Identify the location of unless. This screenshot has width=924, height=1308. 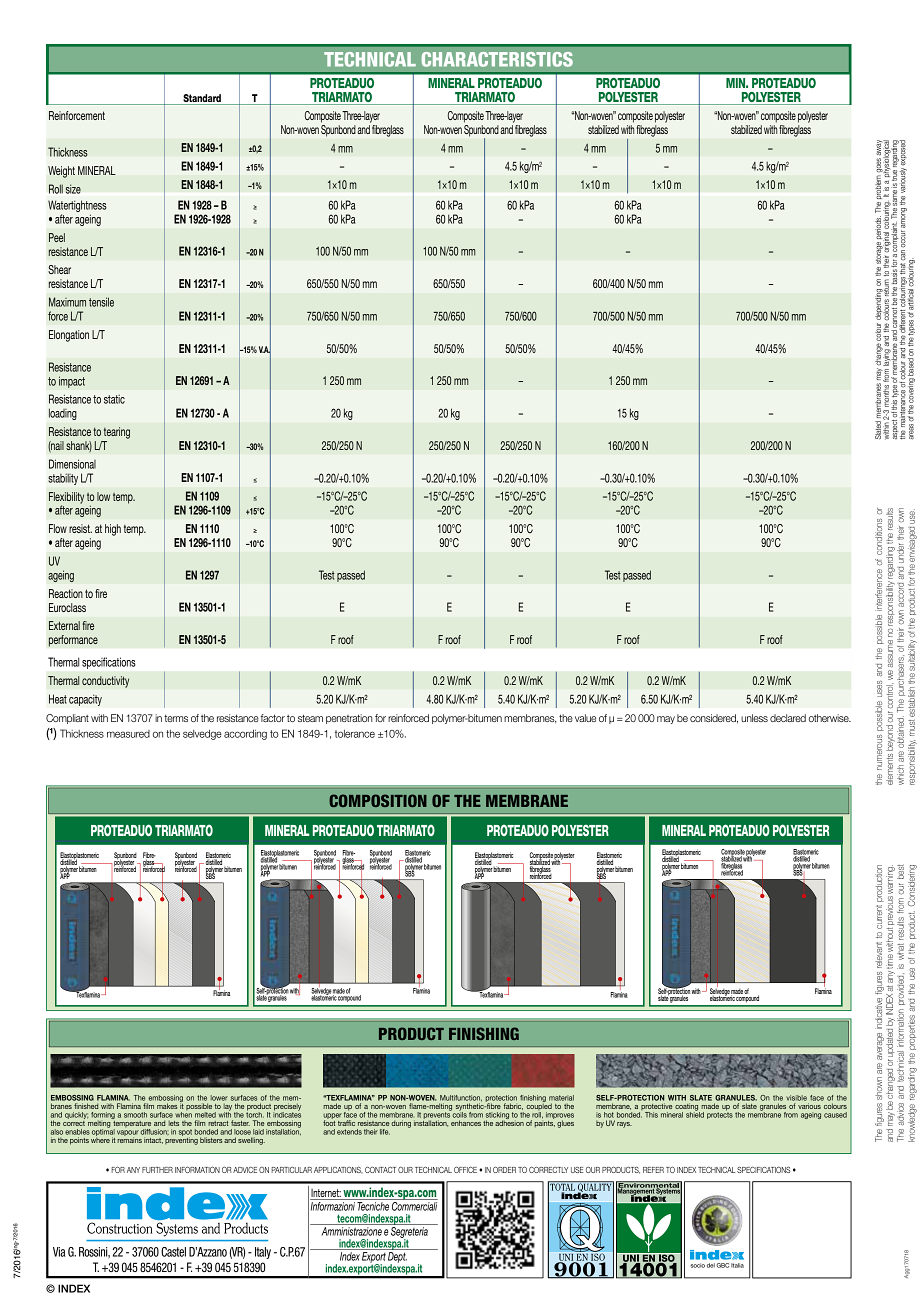
(754, 718).
